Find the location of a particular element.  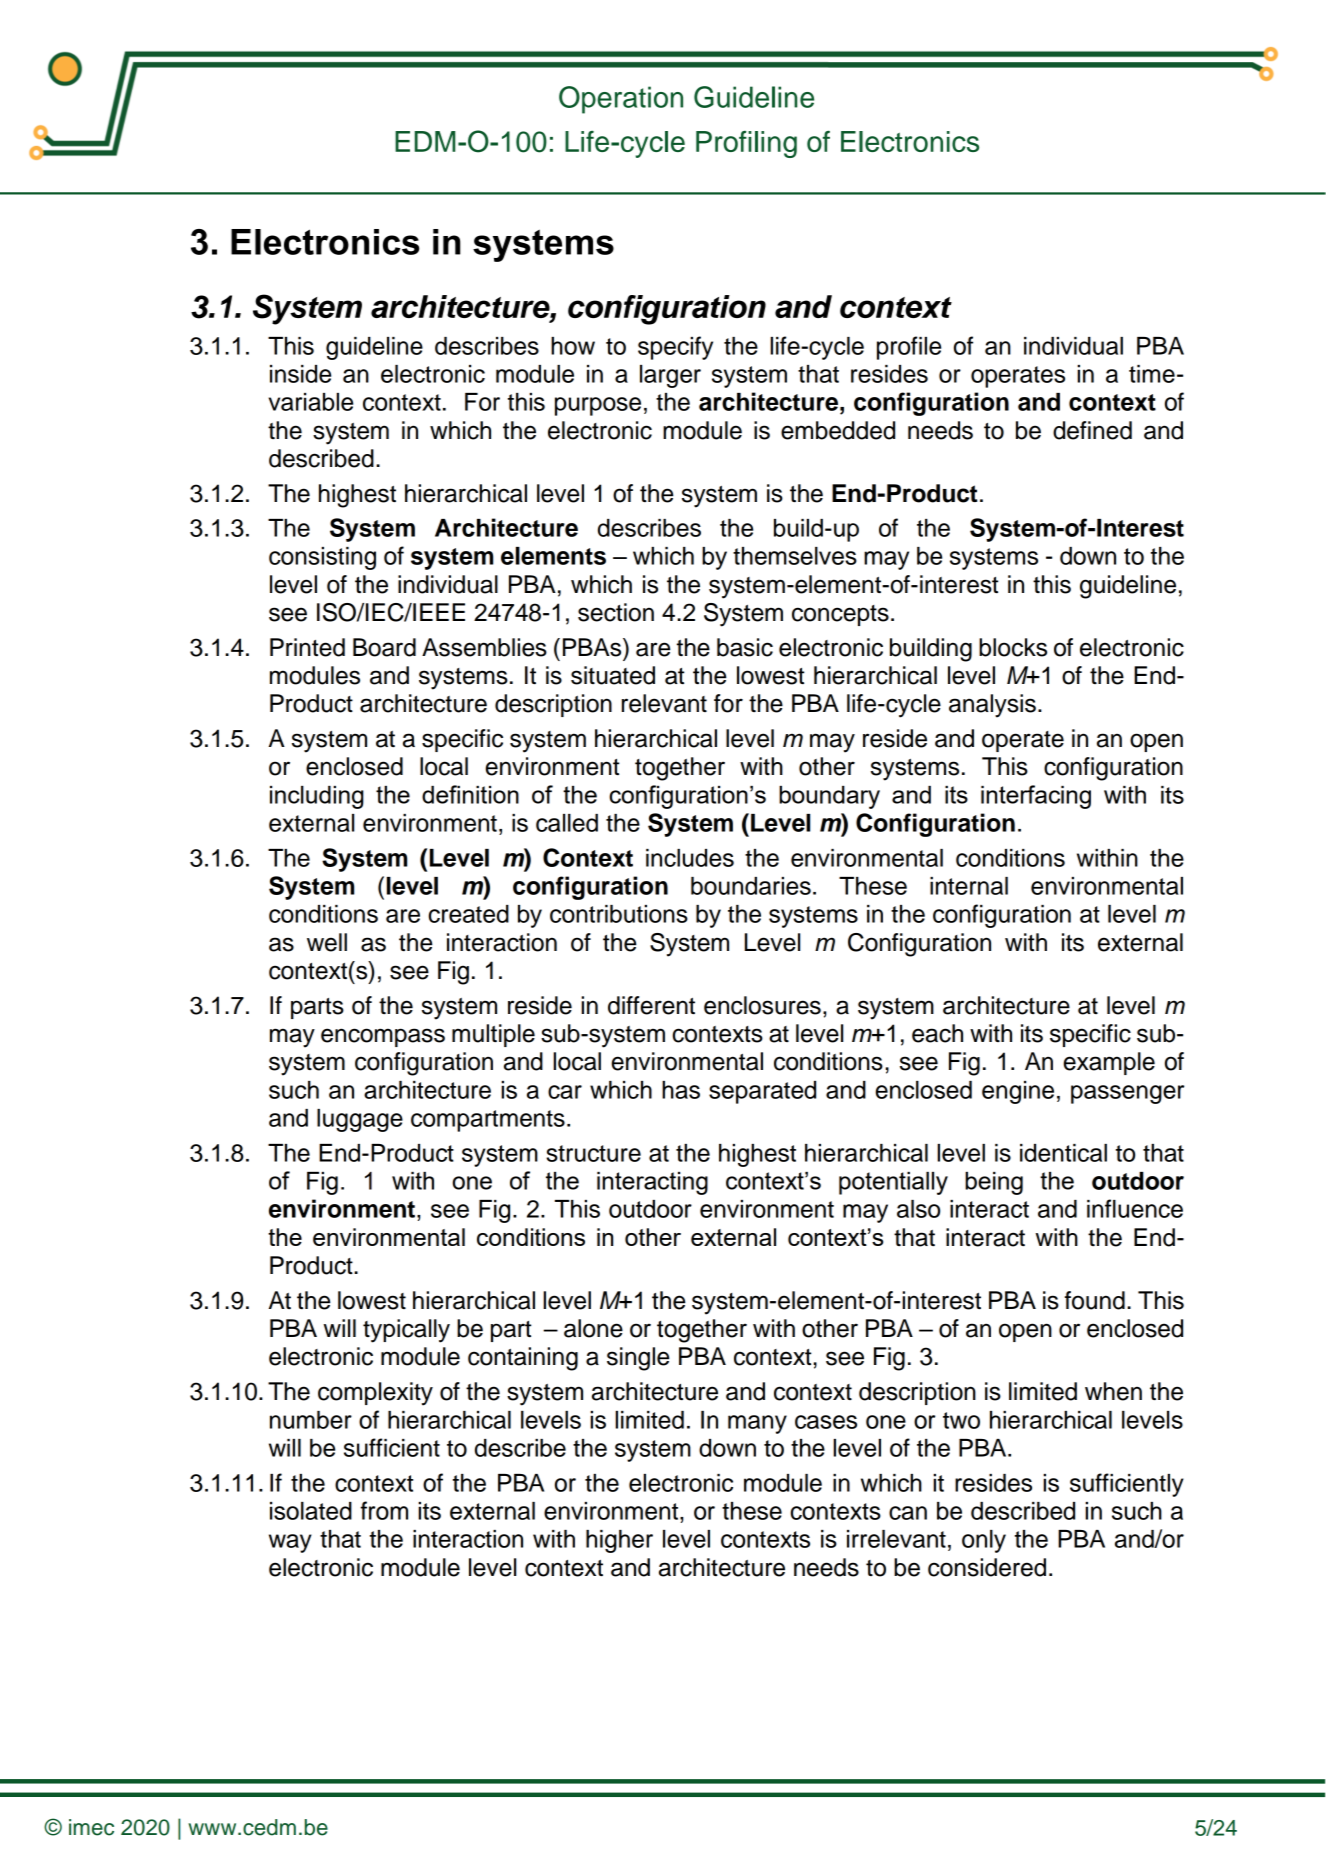

includes is located at coordinates (690, 858).
